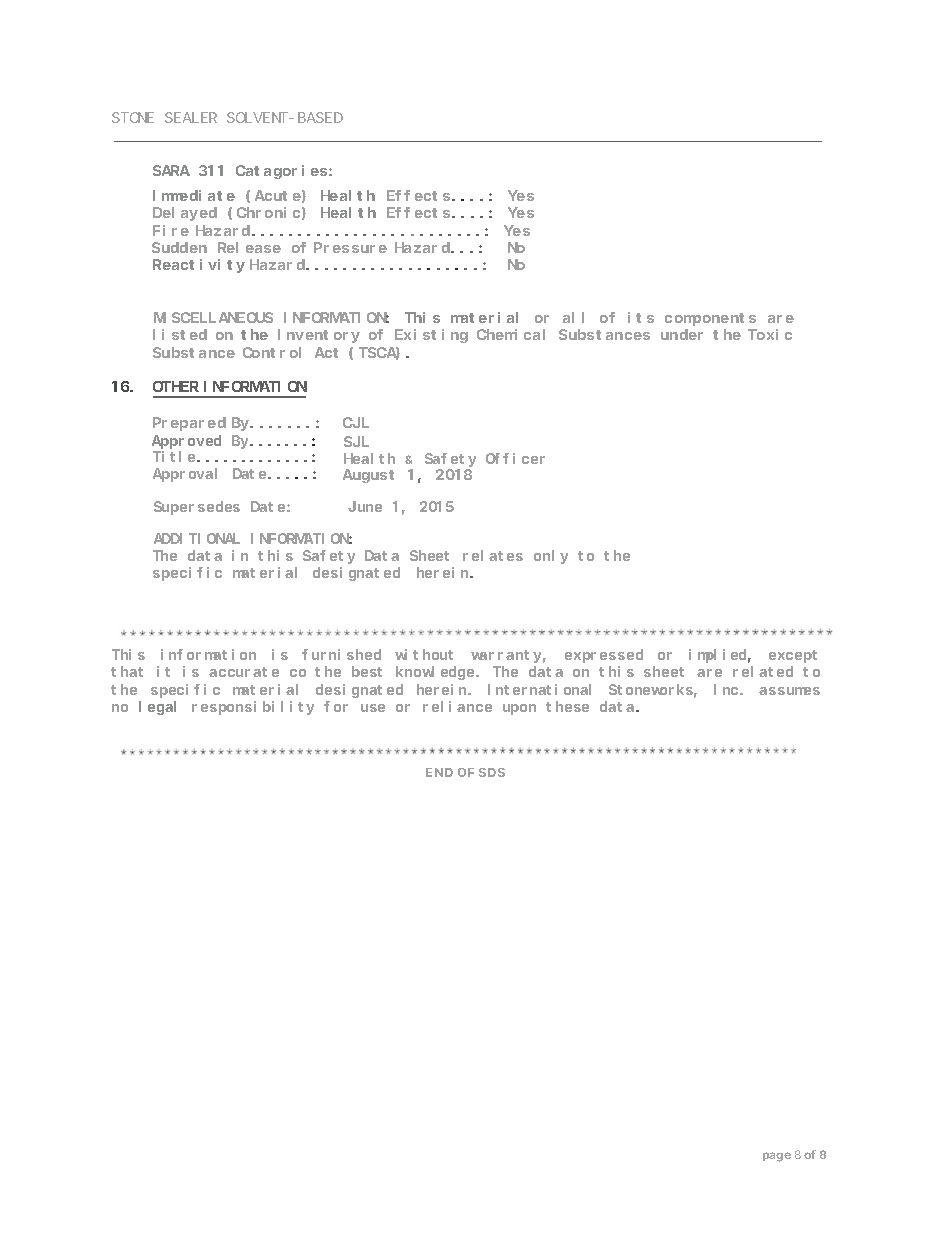  I want to click on END, so click(439, 772).
